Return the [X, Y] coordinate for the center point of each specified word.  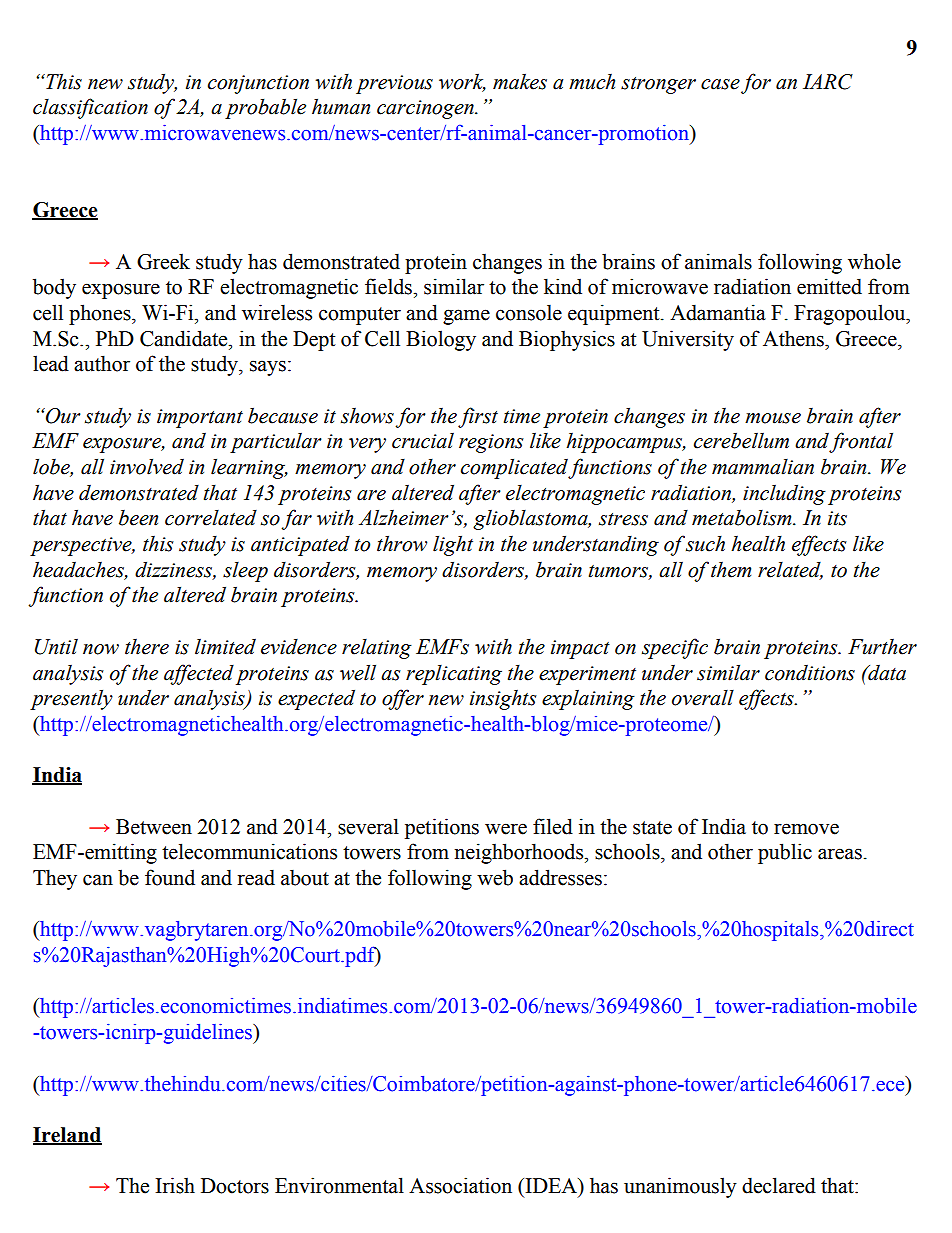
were [506, 829]
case [720, 84]
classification [90, 108]
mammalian [763, 467]
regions [491, 443]
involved [147, 466]
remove [806, 829]
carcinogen [426, 109]
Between [154, 827]
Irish [175, 1185]
